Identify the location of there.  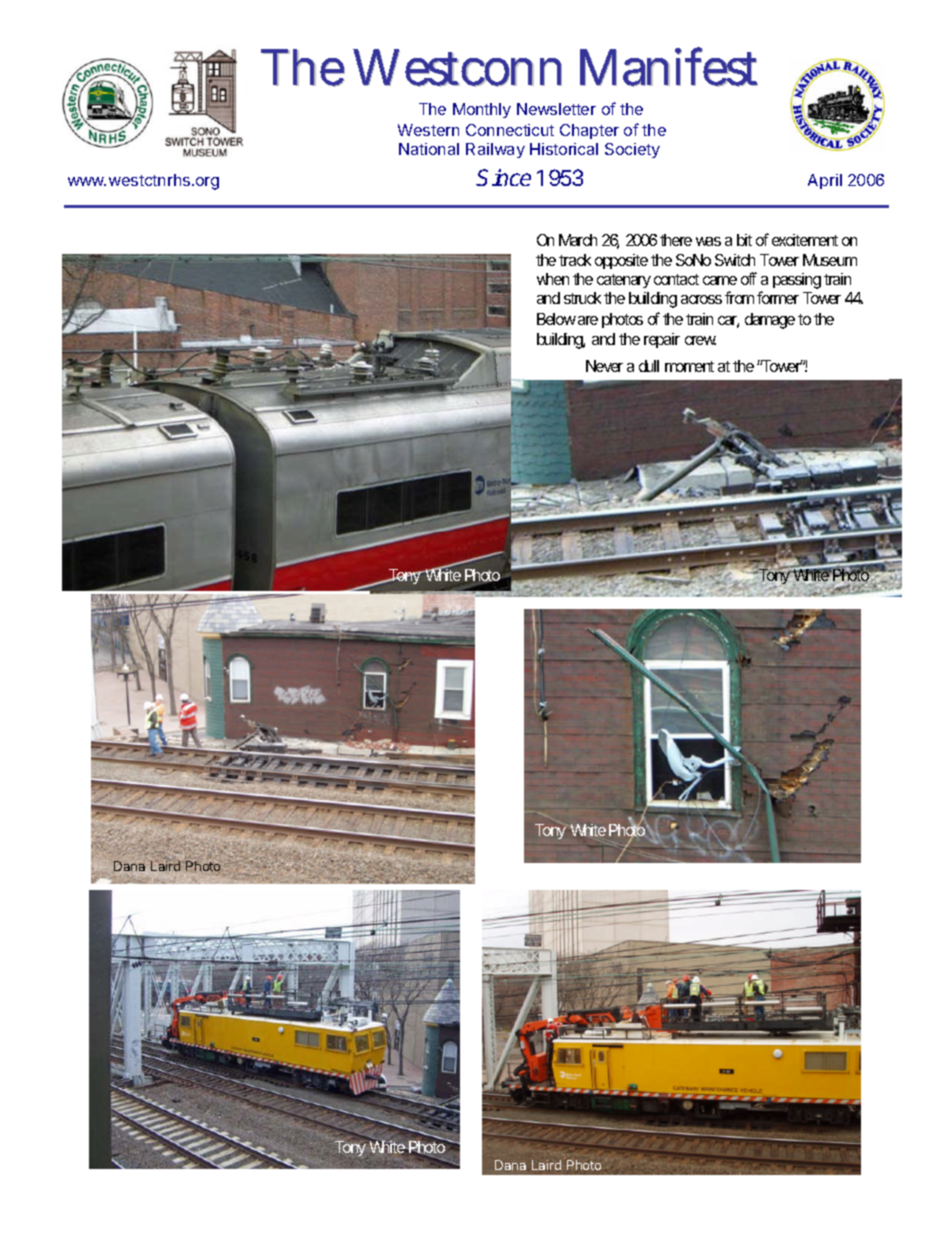
(676, 240).
